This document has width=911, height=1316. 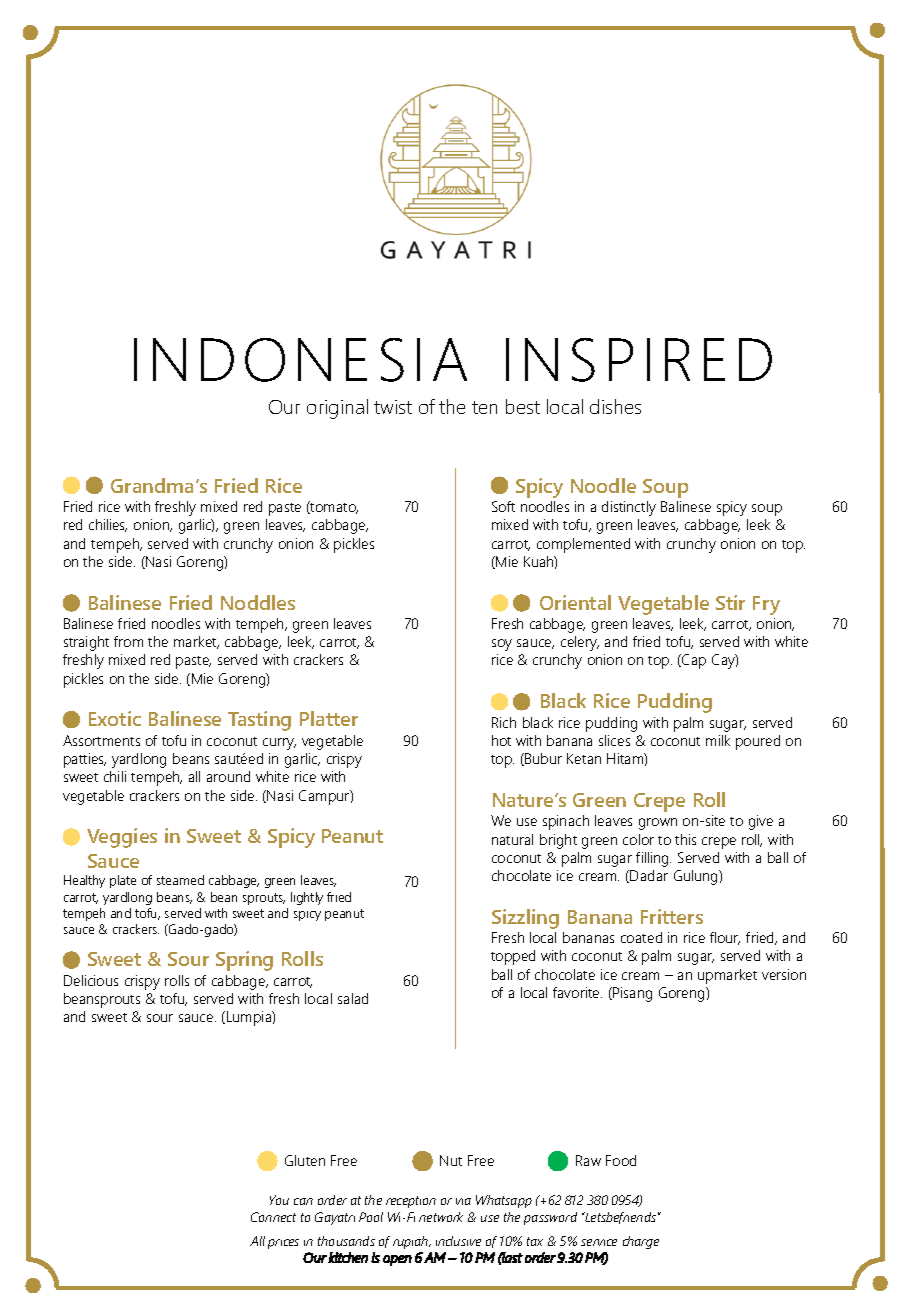 I want to click on INDONESIA, so click(x=300, y=360).
